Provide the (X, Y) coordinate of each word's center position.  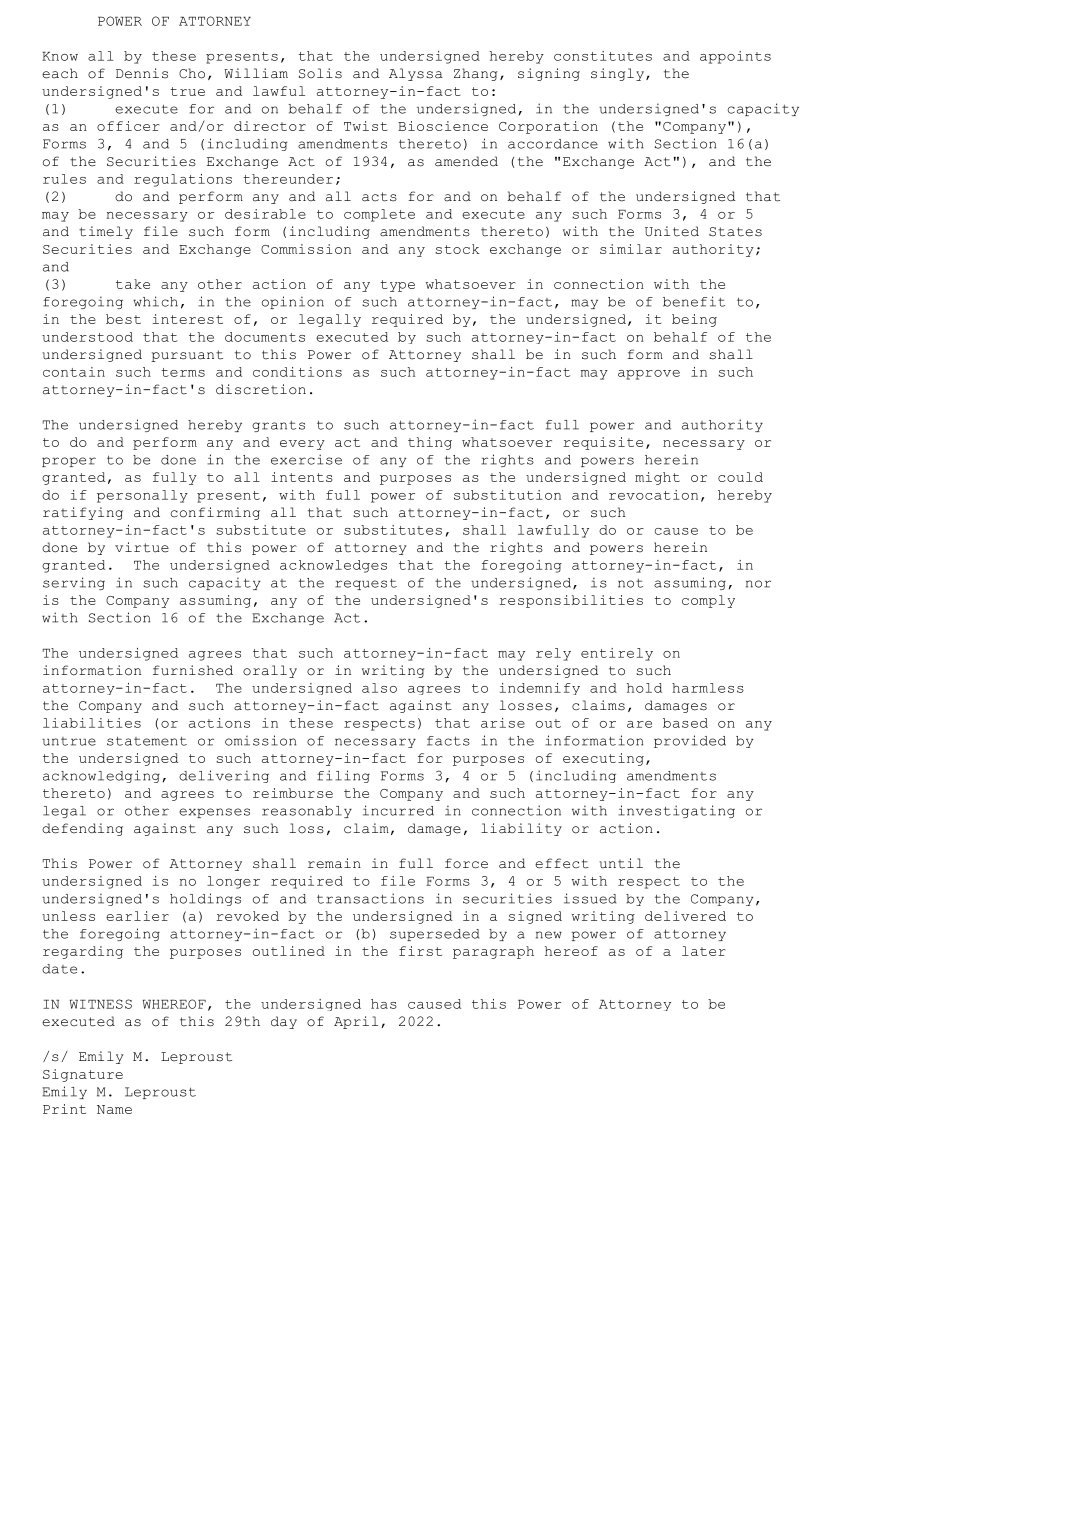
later (703, 951)
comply (708, 601)
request (366, 584)
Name (114, 1109)
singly (617, 74)
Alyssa (416, 74)
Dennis (142, 73)
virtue (142, 547)
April (356, 1022)
